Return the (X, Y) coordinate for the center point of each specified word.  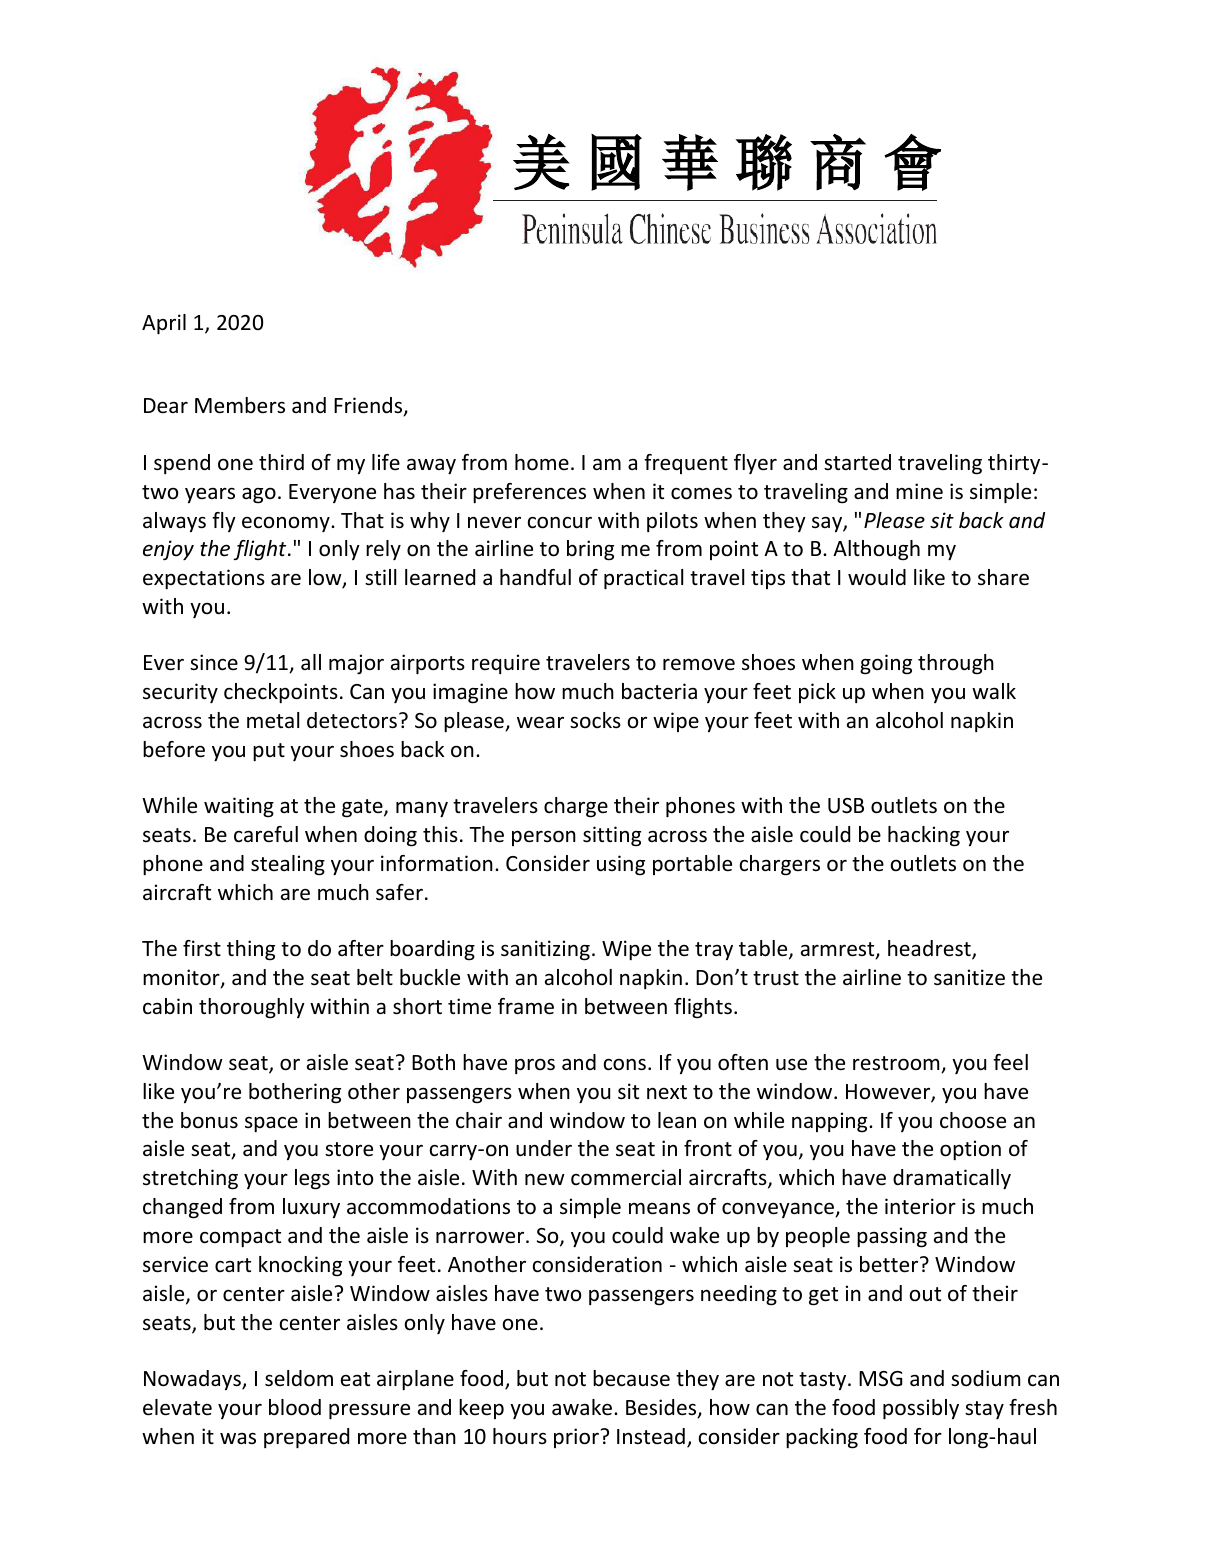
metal (273, 720)
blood (295, 1407)
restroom (897, 1064)
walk (994, 691)
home (542, 462)
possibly (921, 1409)
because (631, 1378)
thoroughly (252, 1008)
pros (535, 1066)
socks (595, 720)
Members (240, 405)
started (857, 462)
